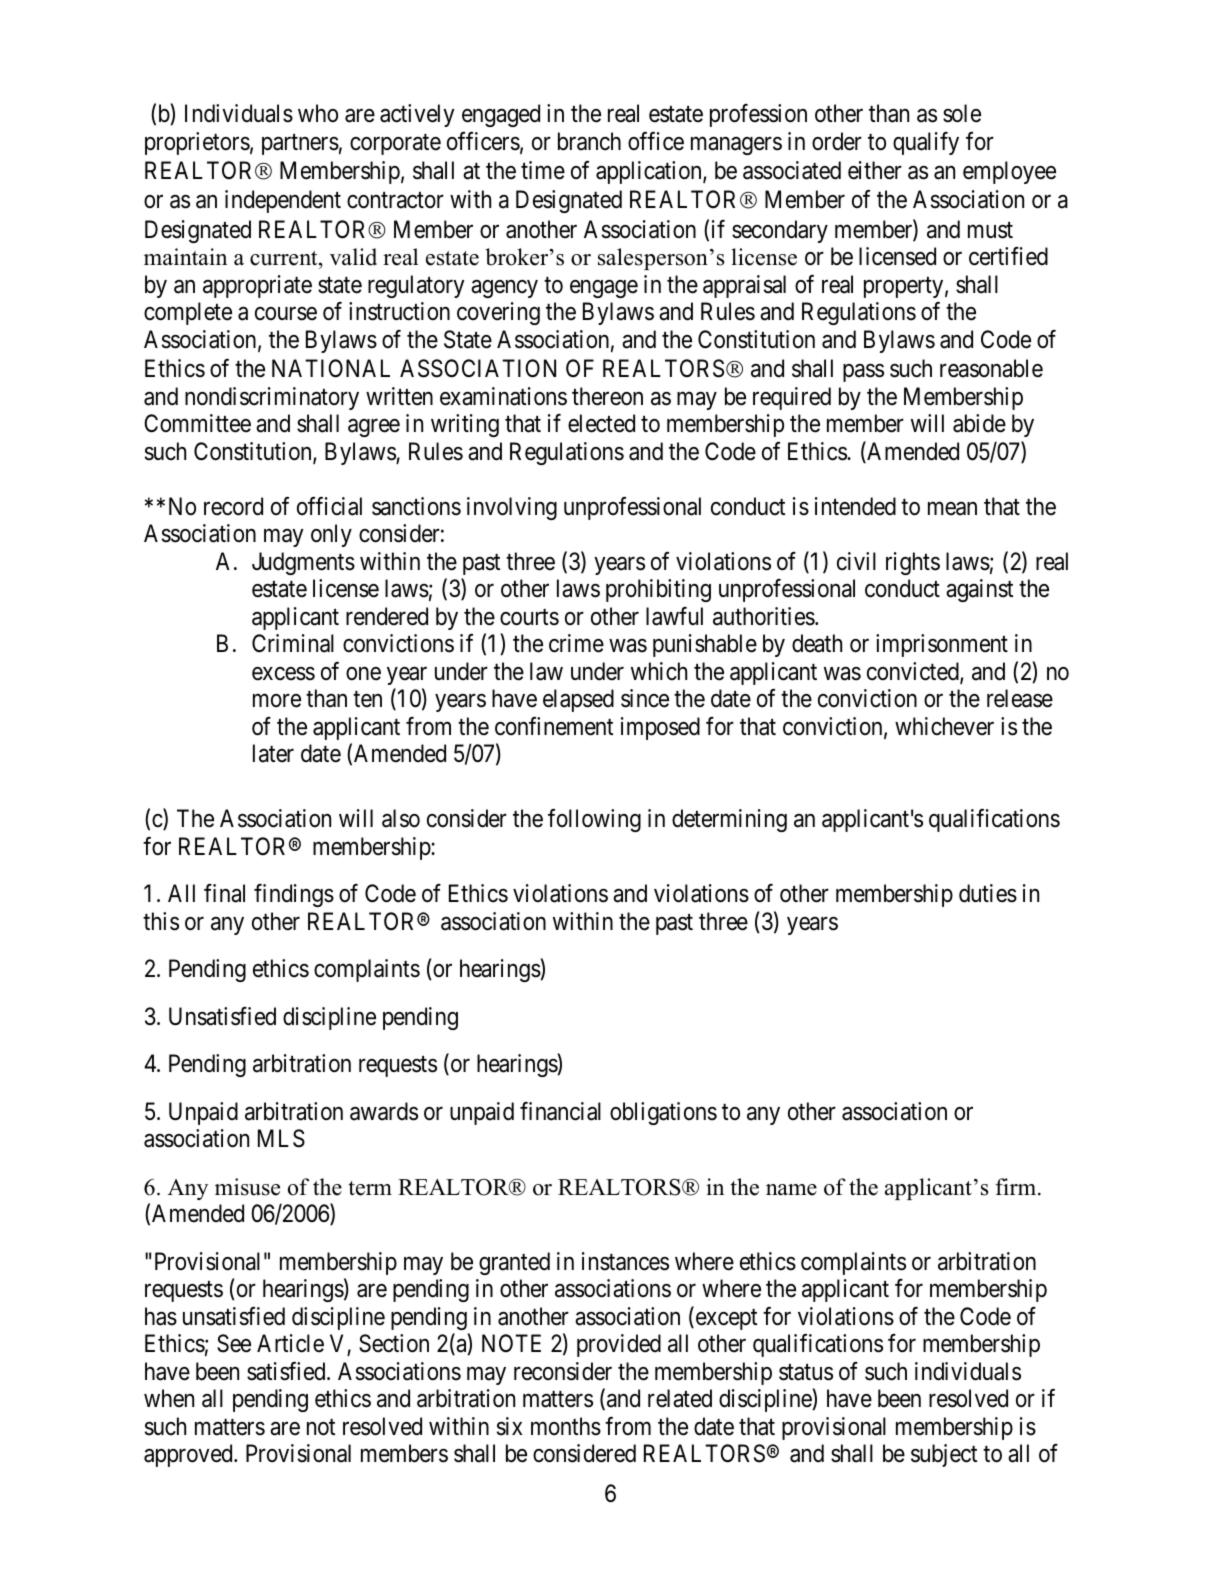 Image resolution: width=1220 pixels, height=1579 pixels. Describe the element at coordinates (566, 1426) in the screenshot. I see `months` at that location.
